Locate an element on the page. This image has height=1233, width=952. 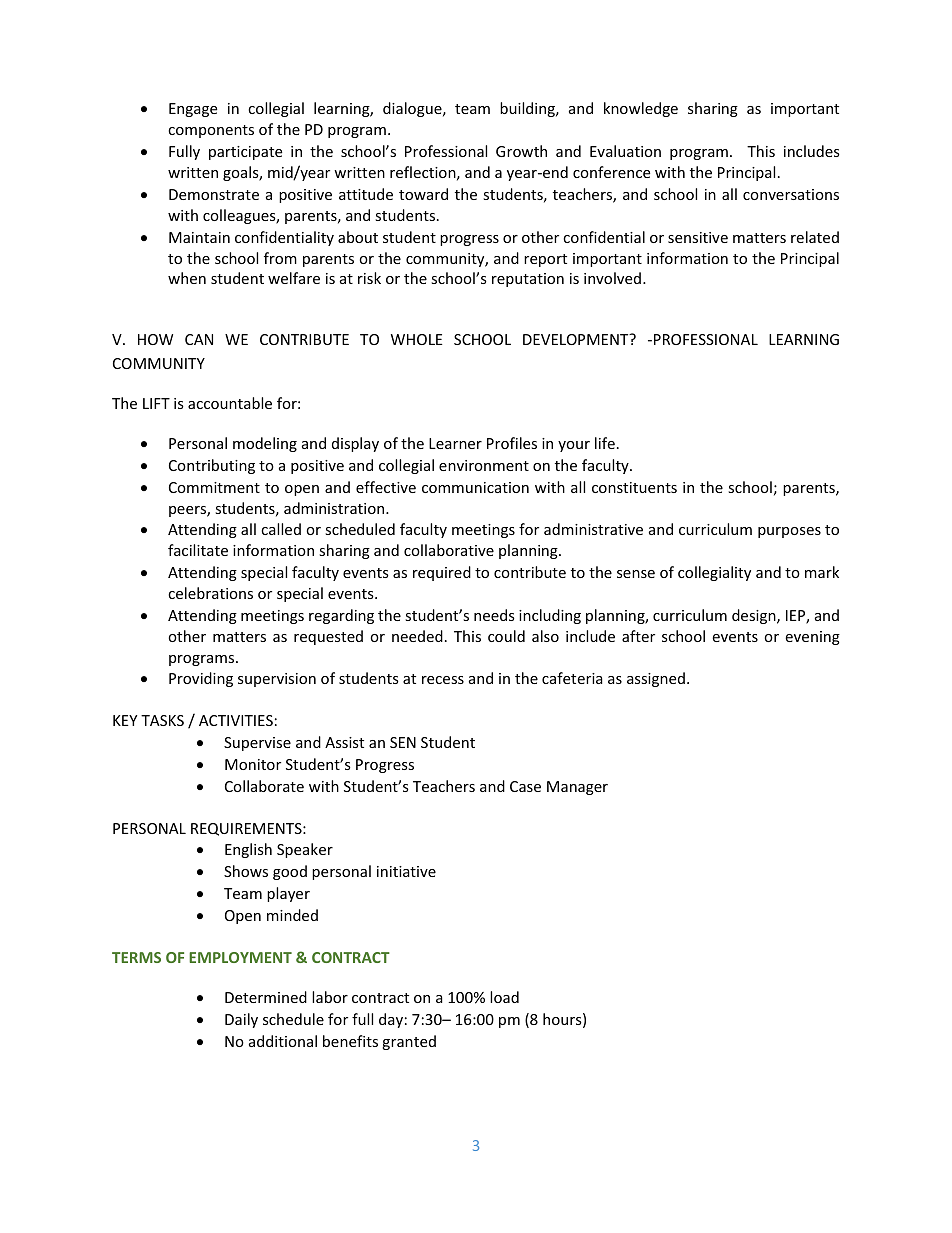
load is located at coordinates (504, 997).
